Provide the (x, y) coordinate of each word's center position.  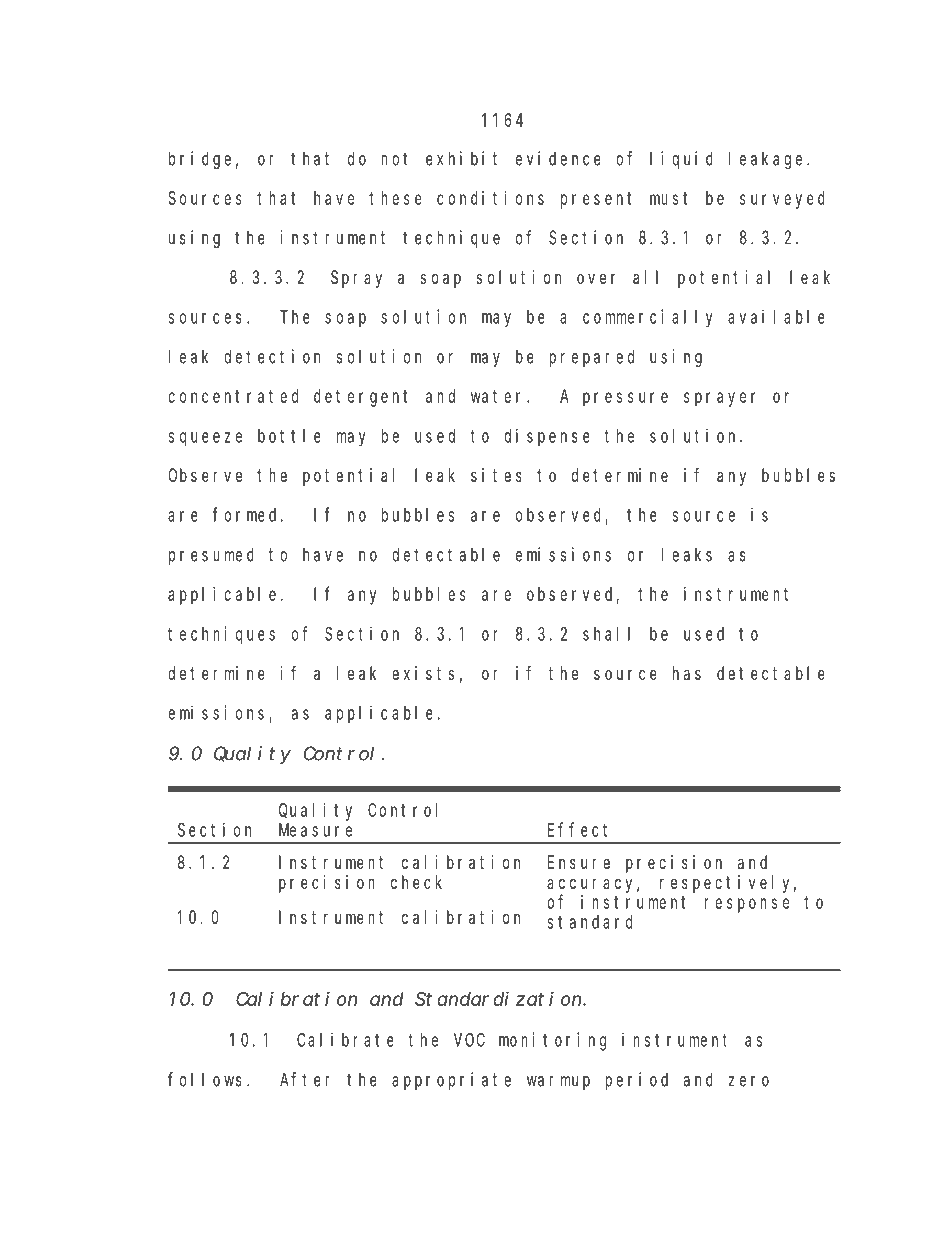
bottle (289, 436)
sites (496, 475)
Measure (315, 830)
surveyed (782, 200)
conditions (490, 198)
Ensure (579, 862)
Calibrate (345, 1039)
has (687, 673)
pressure (625, 399)
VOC (469, 1040)
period (636, 1081)
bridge (200, 160)
